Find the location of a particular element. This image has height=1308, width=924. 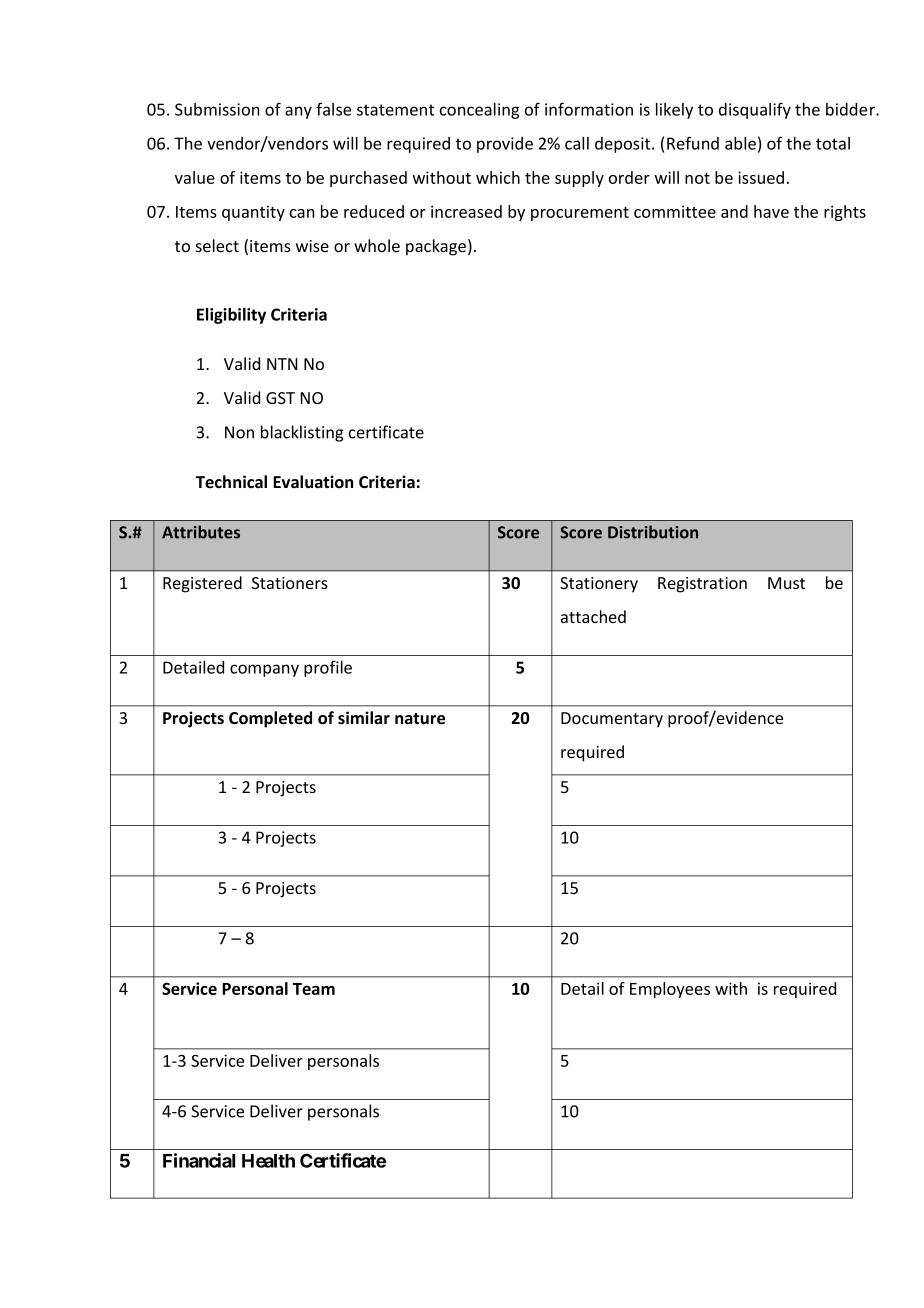

able is located at coordinates (740, 143).
